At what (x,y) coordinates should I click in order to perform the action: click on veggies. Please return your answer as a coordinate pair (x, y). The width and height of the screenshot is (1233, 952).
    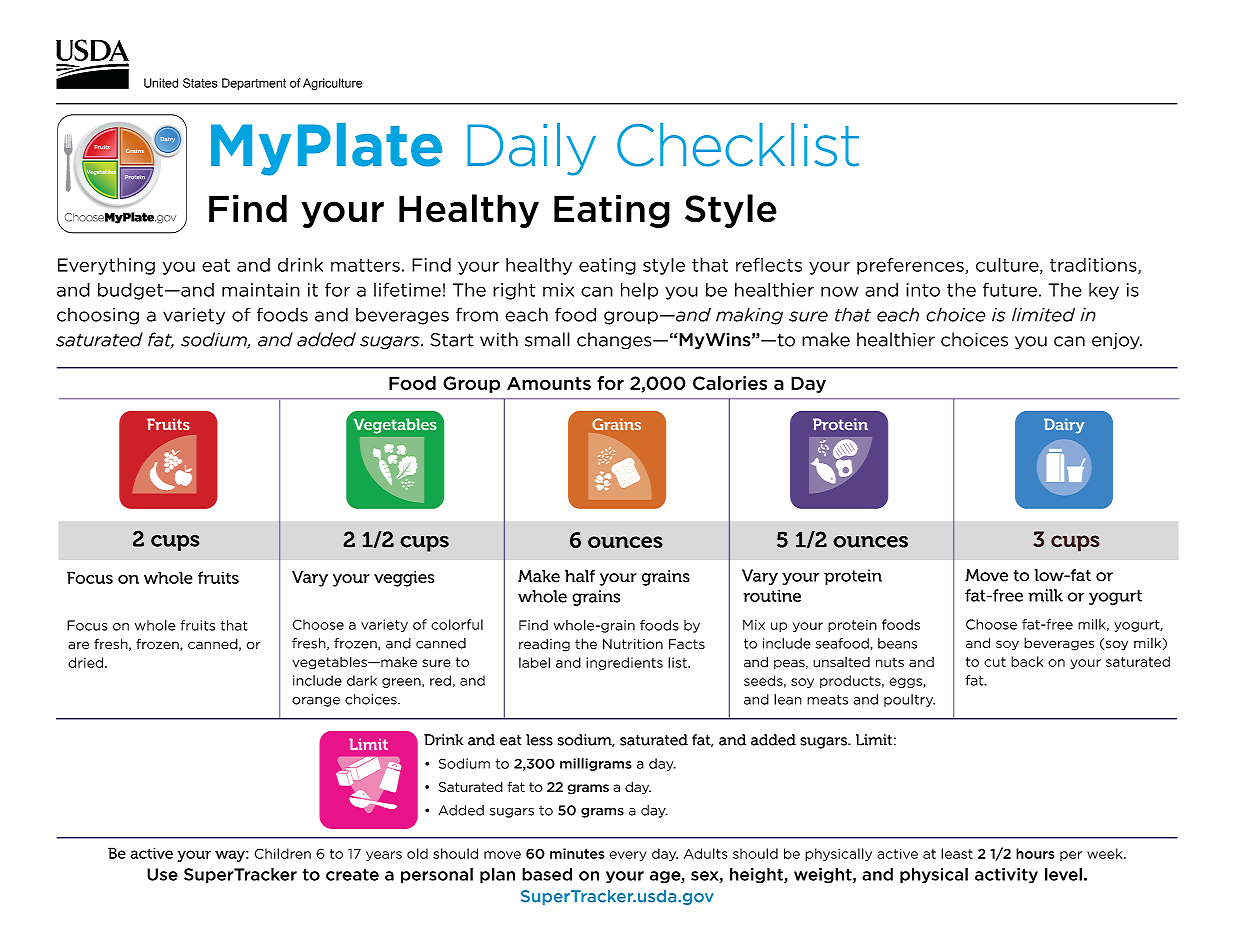
    Looking at the image, I should click on (404, 578).
